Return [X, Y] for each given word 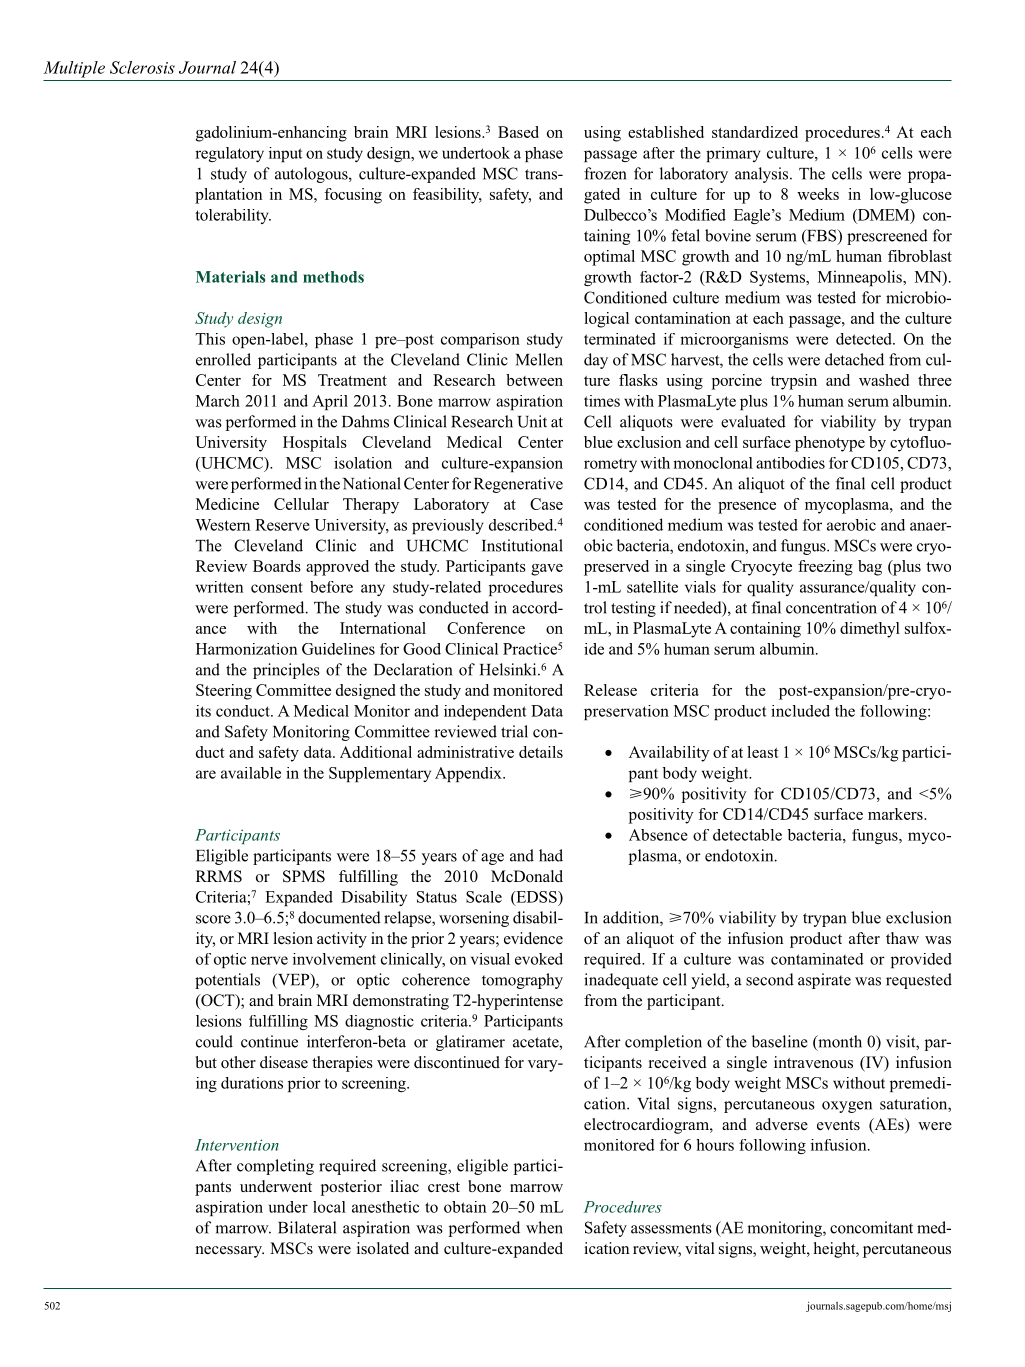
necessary [230, 1252]
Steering [224, 692]
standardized [755, 132]
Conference [486, 628]
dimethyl [870, 630]
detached [854, 359]
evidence [533, 938]
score [213, 919]
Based [518, 132]
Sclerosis [142, 67]
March [218, 401]
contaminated [817, 959]
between [534, 380]
